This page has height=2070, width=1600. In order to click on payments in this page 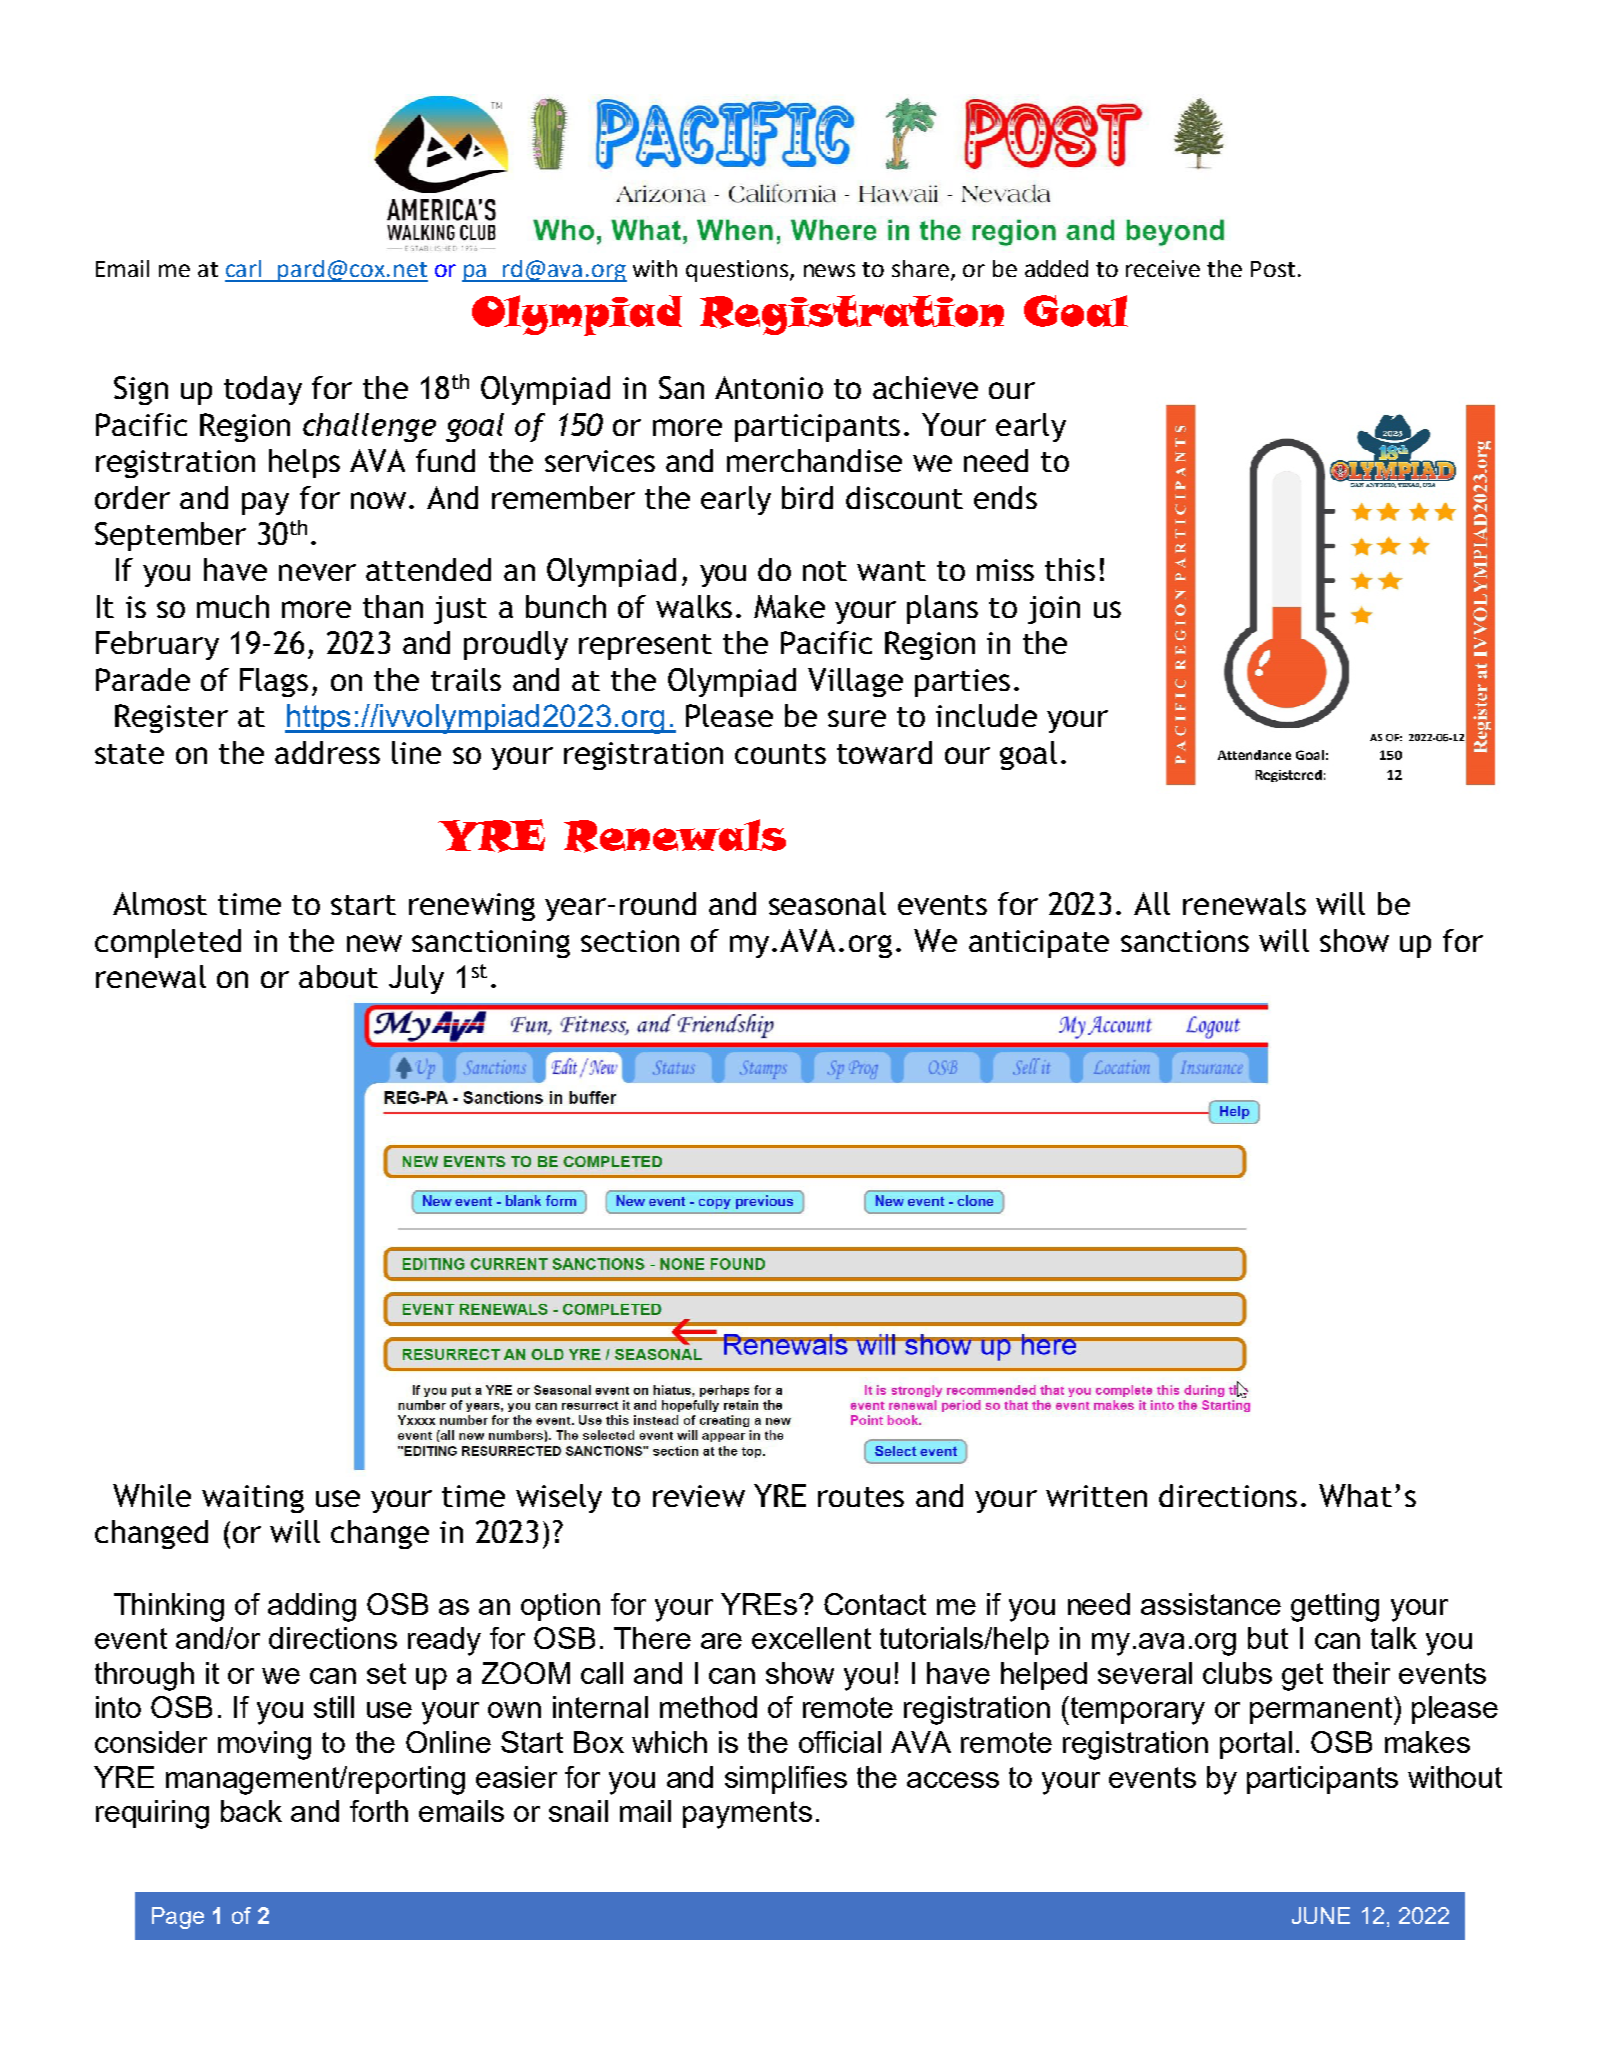, I will do `click(747, 1815)`.
